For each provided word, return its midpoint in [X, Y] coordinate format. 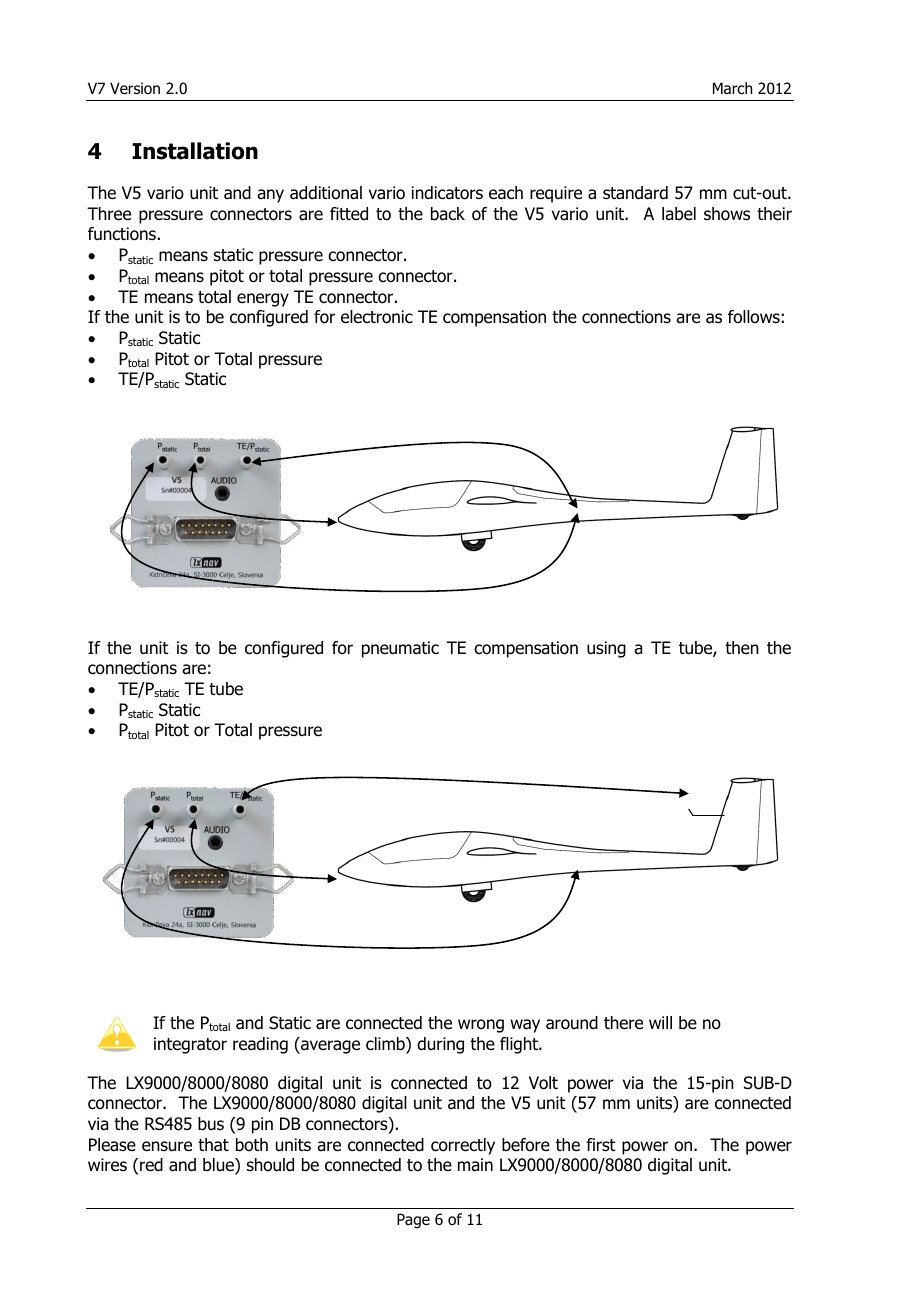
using [606, 649]
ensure [167, 1146]
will [660, 1022]
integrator [190, 1045]
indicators [447, 193]
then [742, 647]
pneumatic [400, 649]
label [679, 214]
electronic [377, 317]
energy [263, 300]
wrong [481, 1026]
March [732, 88]
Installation [195, 151]
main [475, 1165]
